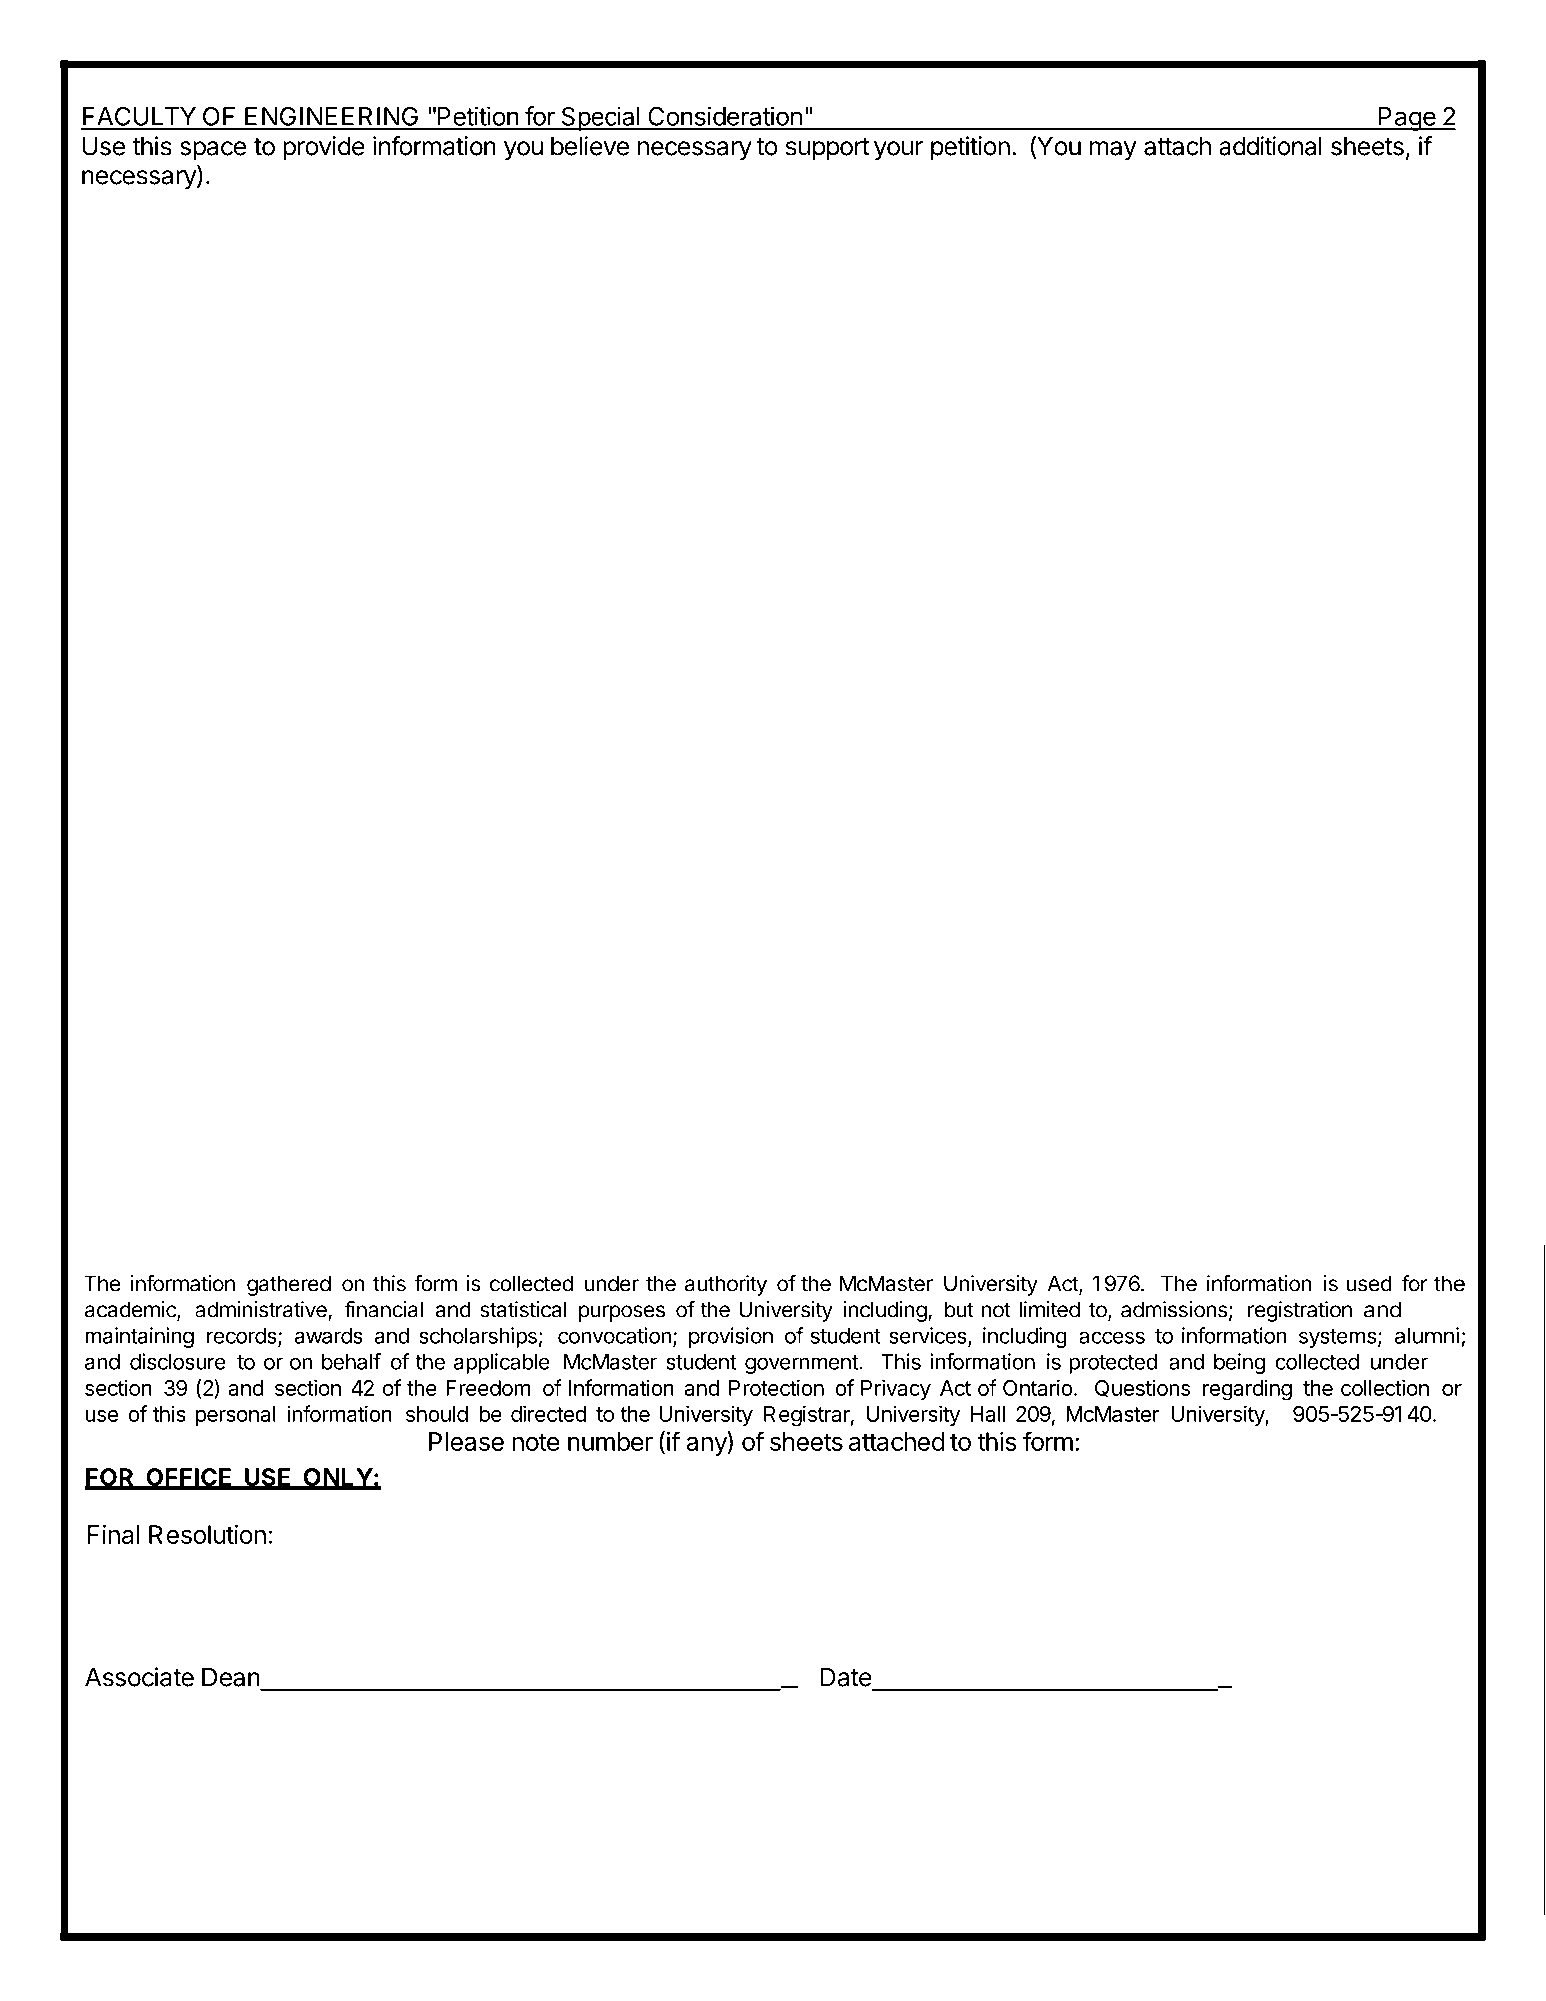 This page has height=2001, width=1546. What do you see at coordinates (1247, 1390) in the page?
I see `regarding` at bounding box center [1247, 1390].
